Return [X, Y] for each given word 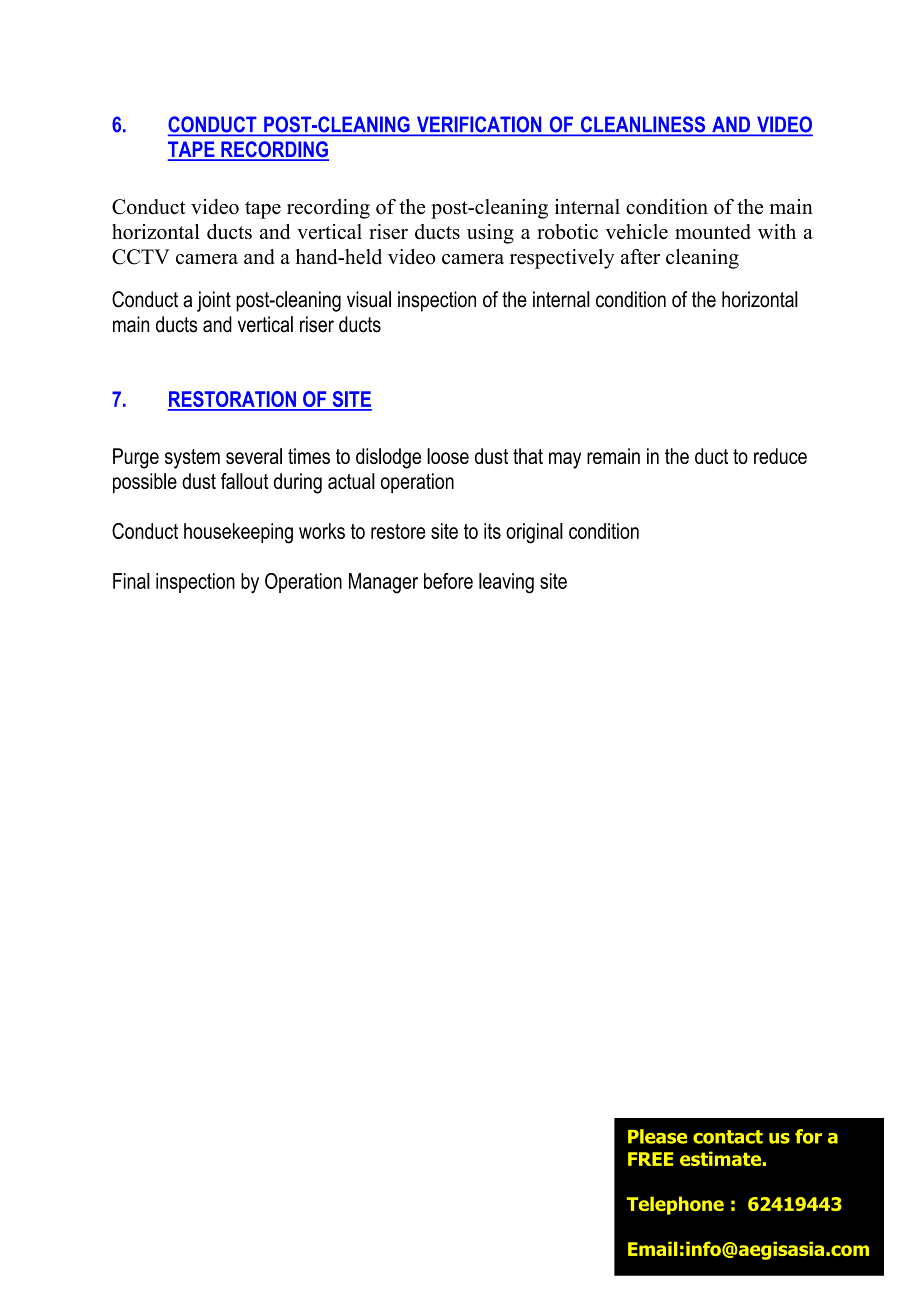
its [492, 531]
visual [369, 299]
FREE [650, 1159]
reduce [780, 456]
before [448, 581]
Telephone [675, 1205]
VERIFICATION [479, 125]
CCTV [141, 257]
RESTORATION [233, 400]
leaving [506, 583]
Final [131, 581]
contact [728, 1137]
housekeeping [238, 533]
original [534, 533]
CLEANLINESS [642, 125]
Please [657, 1136]
